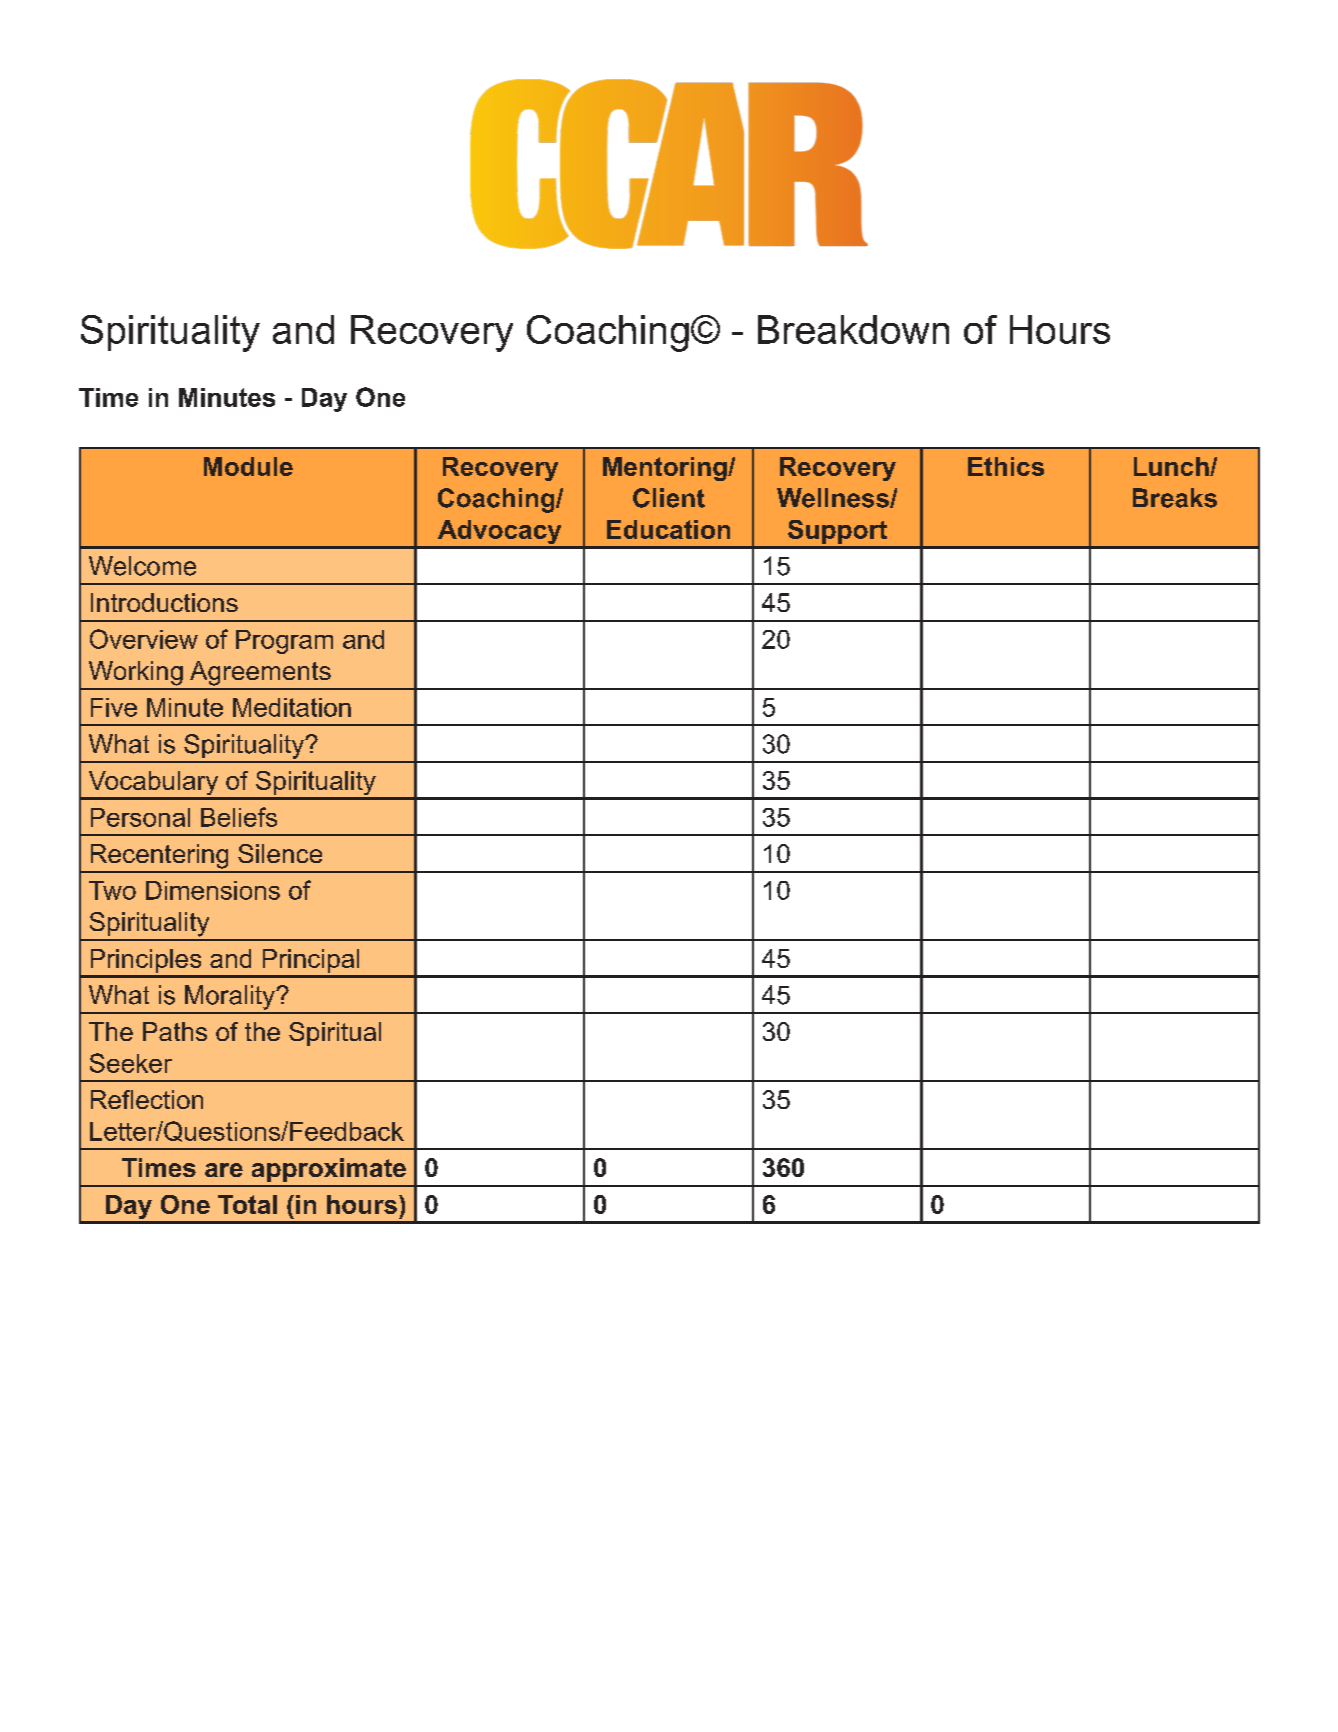 This screenshot has height=1732, width=1338. What do you see at coordinates (213, 890) in the screenshot?
I see `Dimensions` at bounding box center [213, 890].
